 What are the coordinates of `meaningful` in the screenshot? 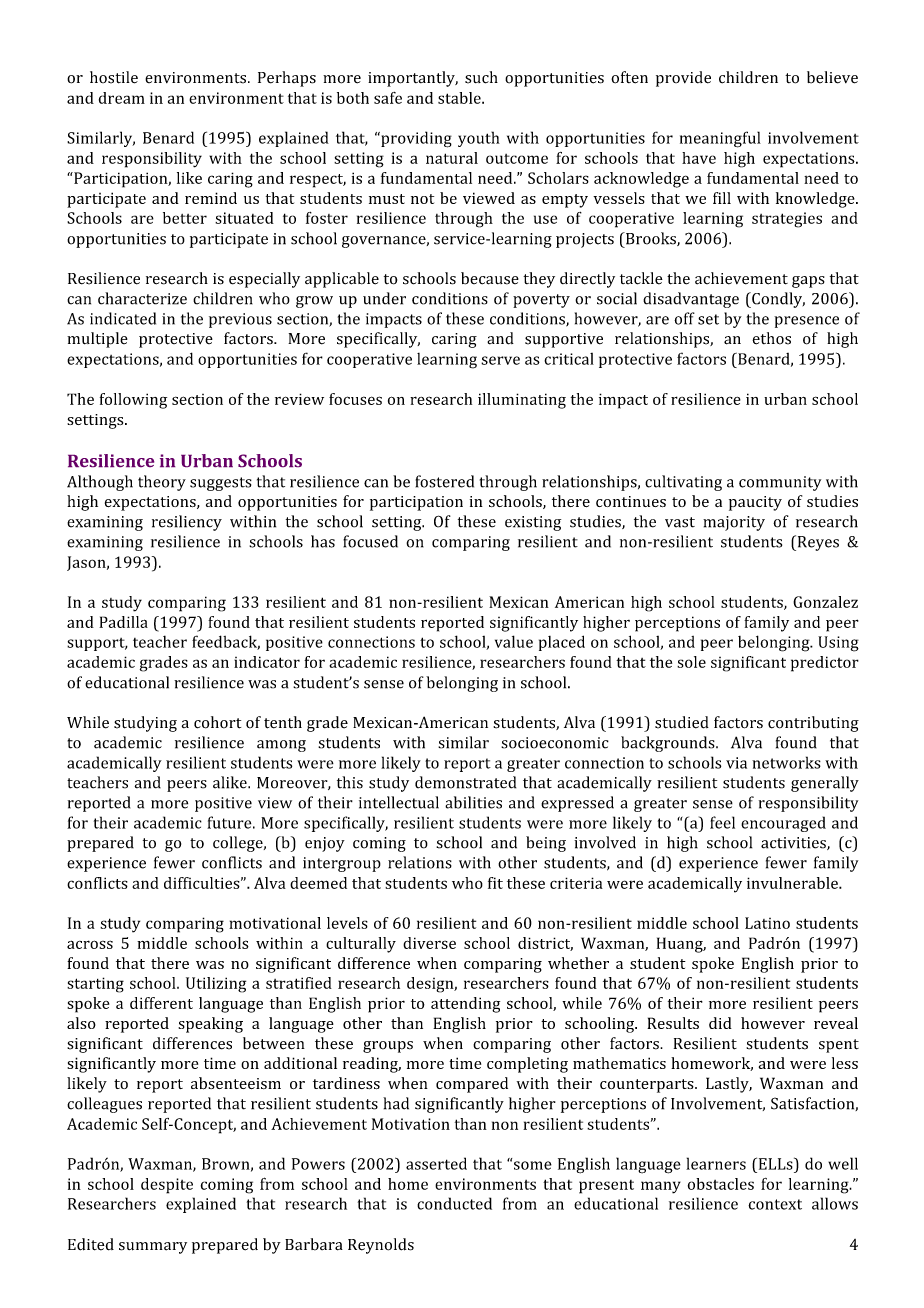 It's located at (720, 139).
